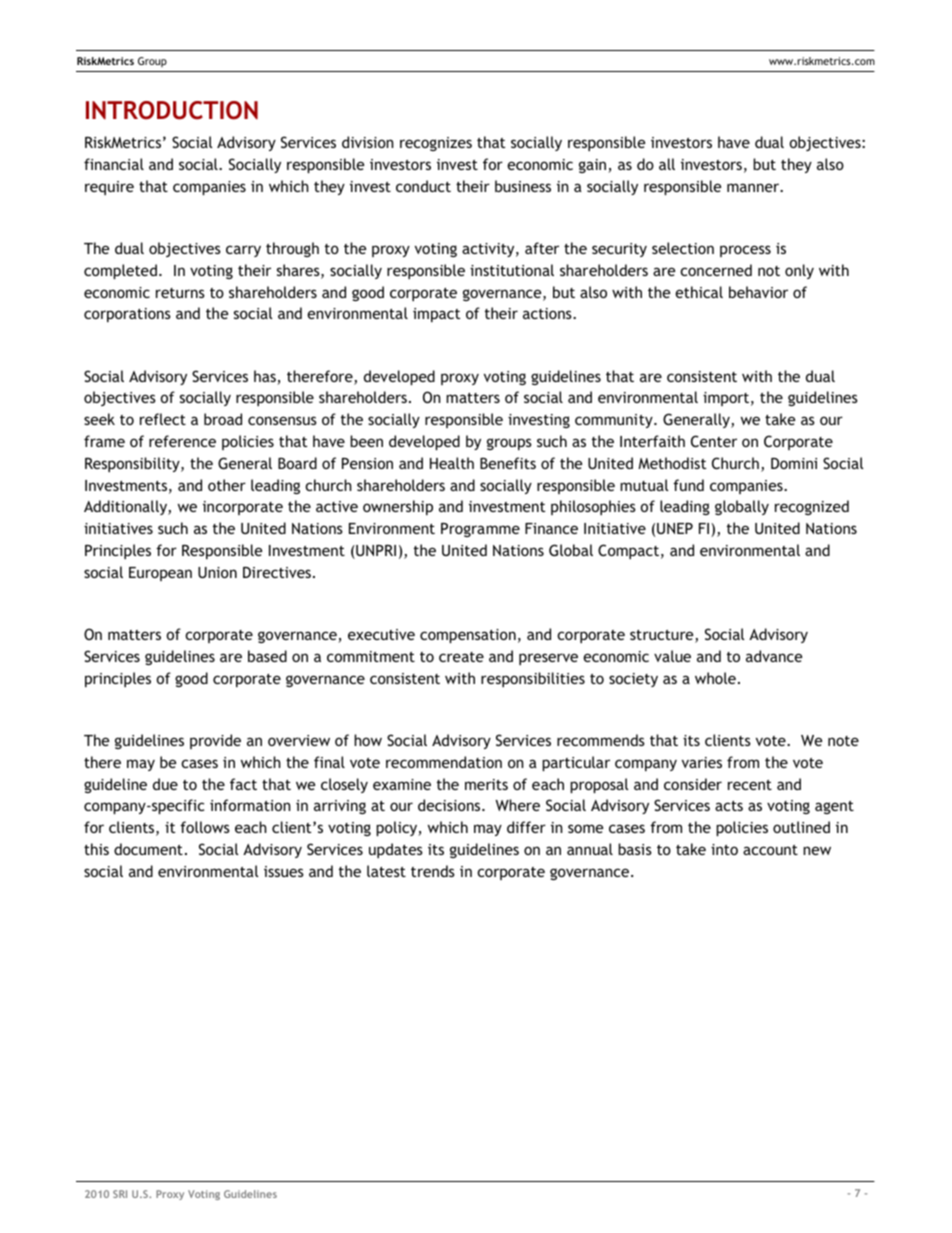 The width and height of the screenshot is (952, 1233). Describe the element at coordinates (267, 656) in the screenshot. I see `based` at that location.
